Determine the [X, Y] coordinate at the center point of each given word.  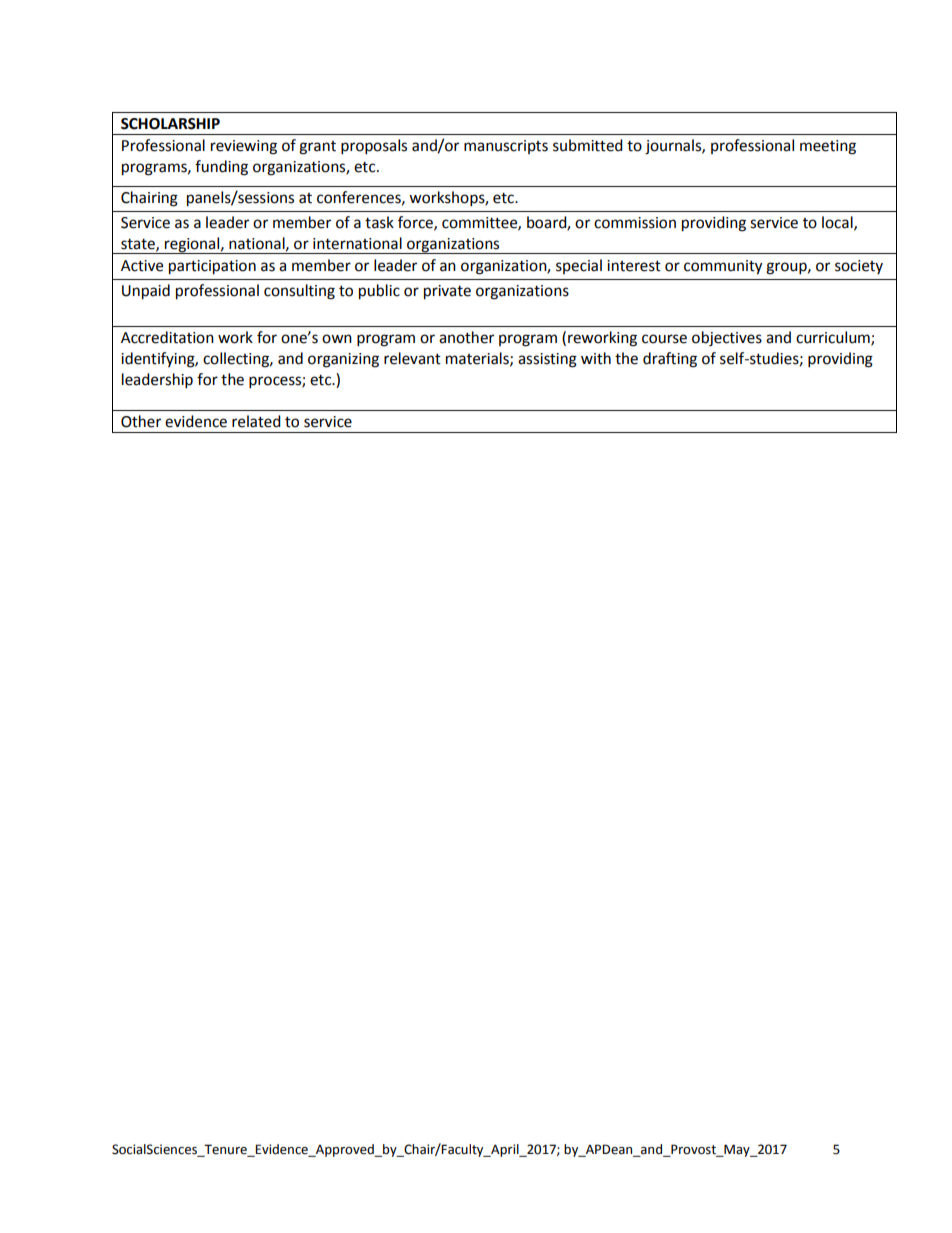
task [379, 222]
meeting [828, 147]
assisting [547, 360]
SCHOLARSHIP [170, 124]
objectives [727, 339]
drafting [670, 360]
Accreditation [167, 337]
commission [635, 223]
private [447, 292]
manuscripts [506, 147]
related [256, 421]
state [139, 245]
